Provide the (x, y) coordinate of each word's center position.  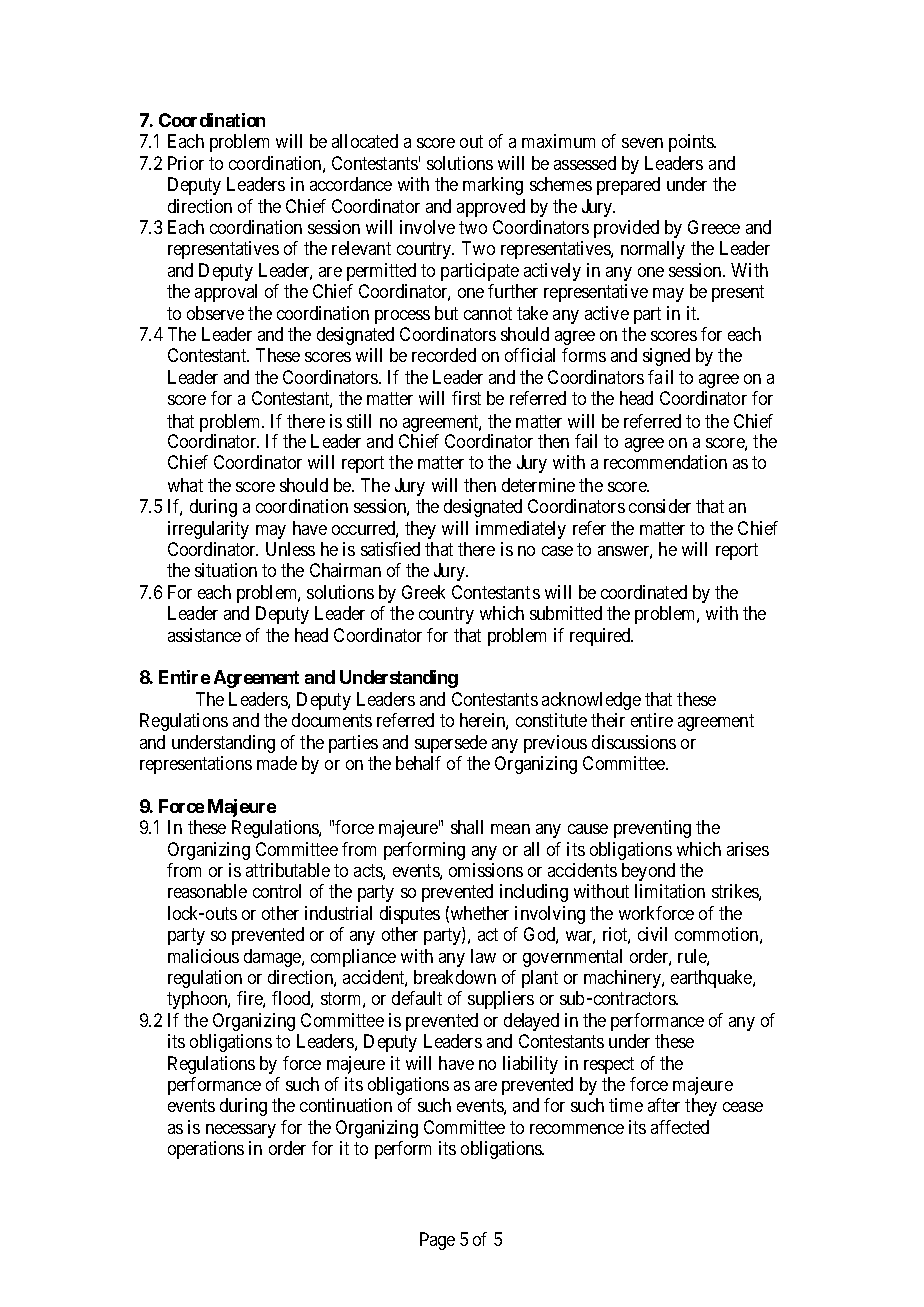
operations (206, 1150)
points (692, 143)
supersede (451, 744)
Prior (186, 163)
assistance (204, 635)
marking (493, 186)
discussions (634, 742)
